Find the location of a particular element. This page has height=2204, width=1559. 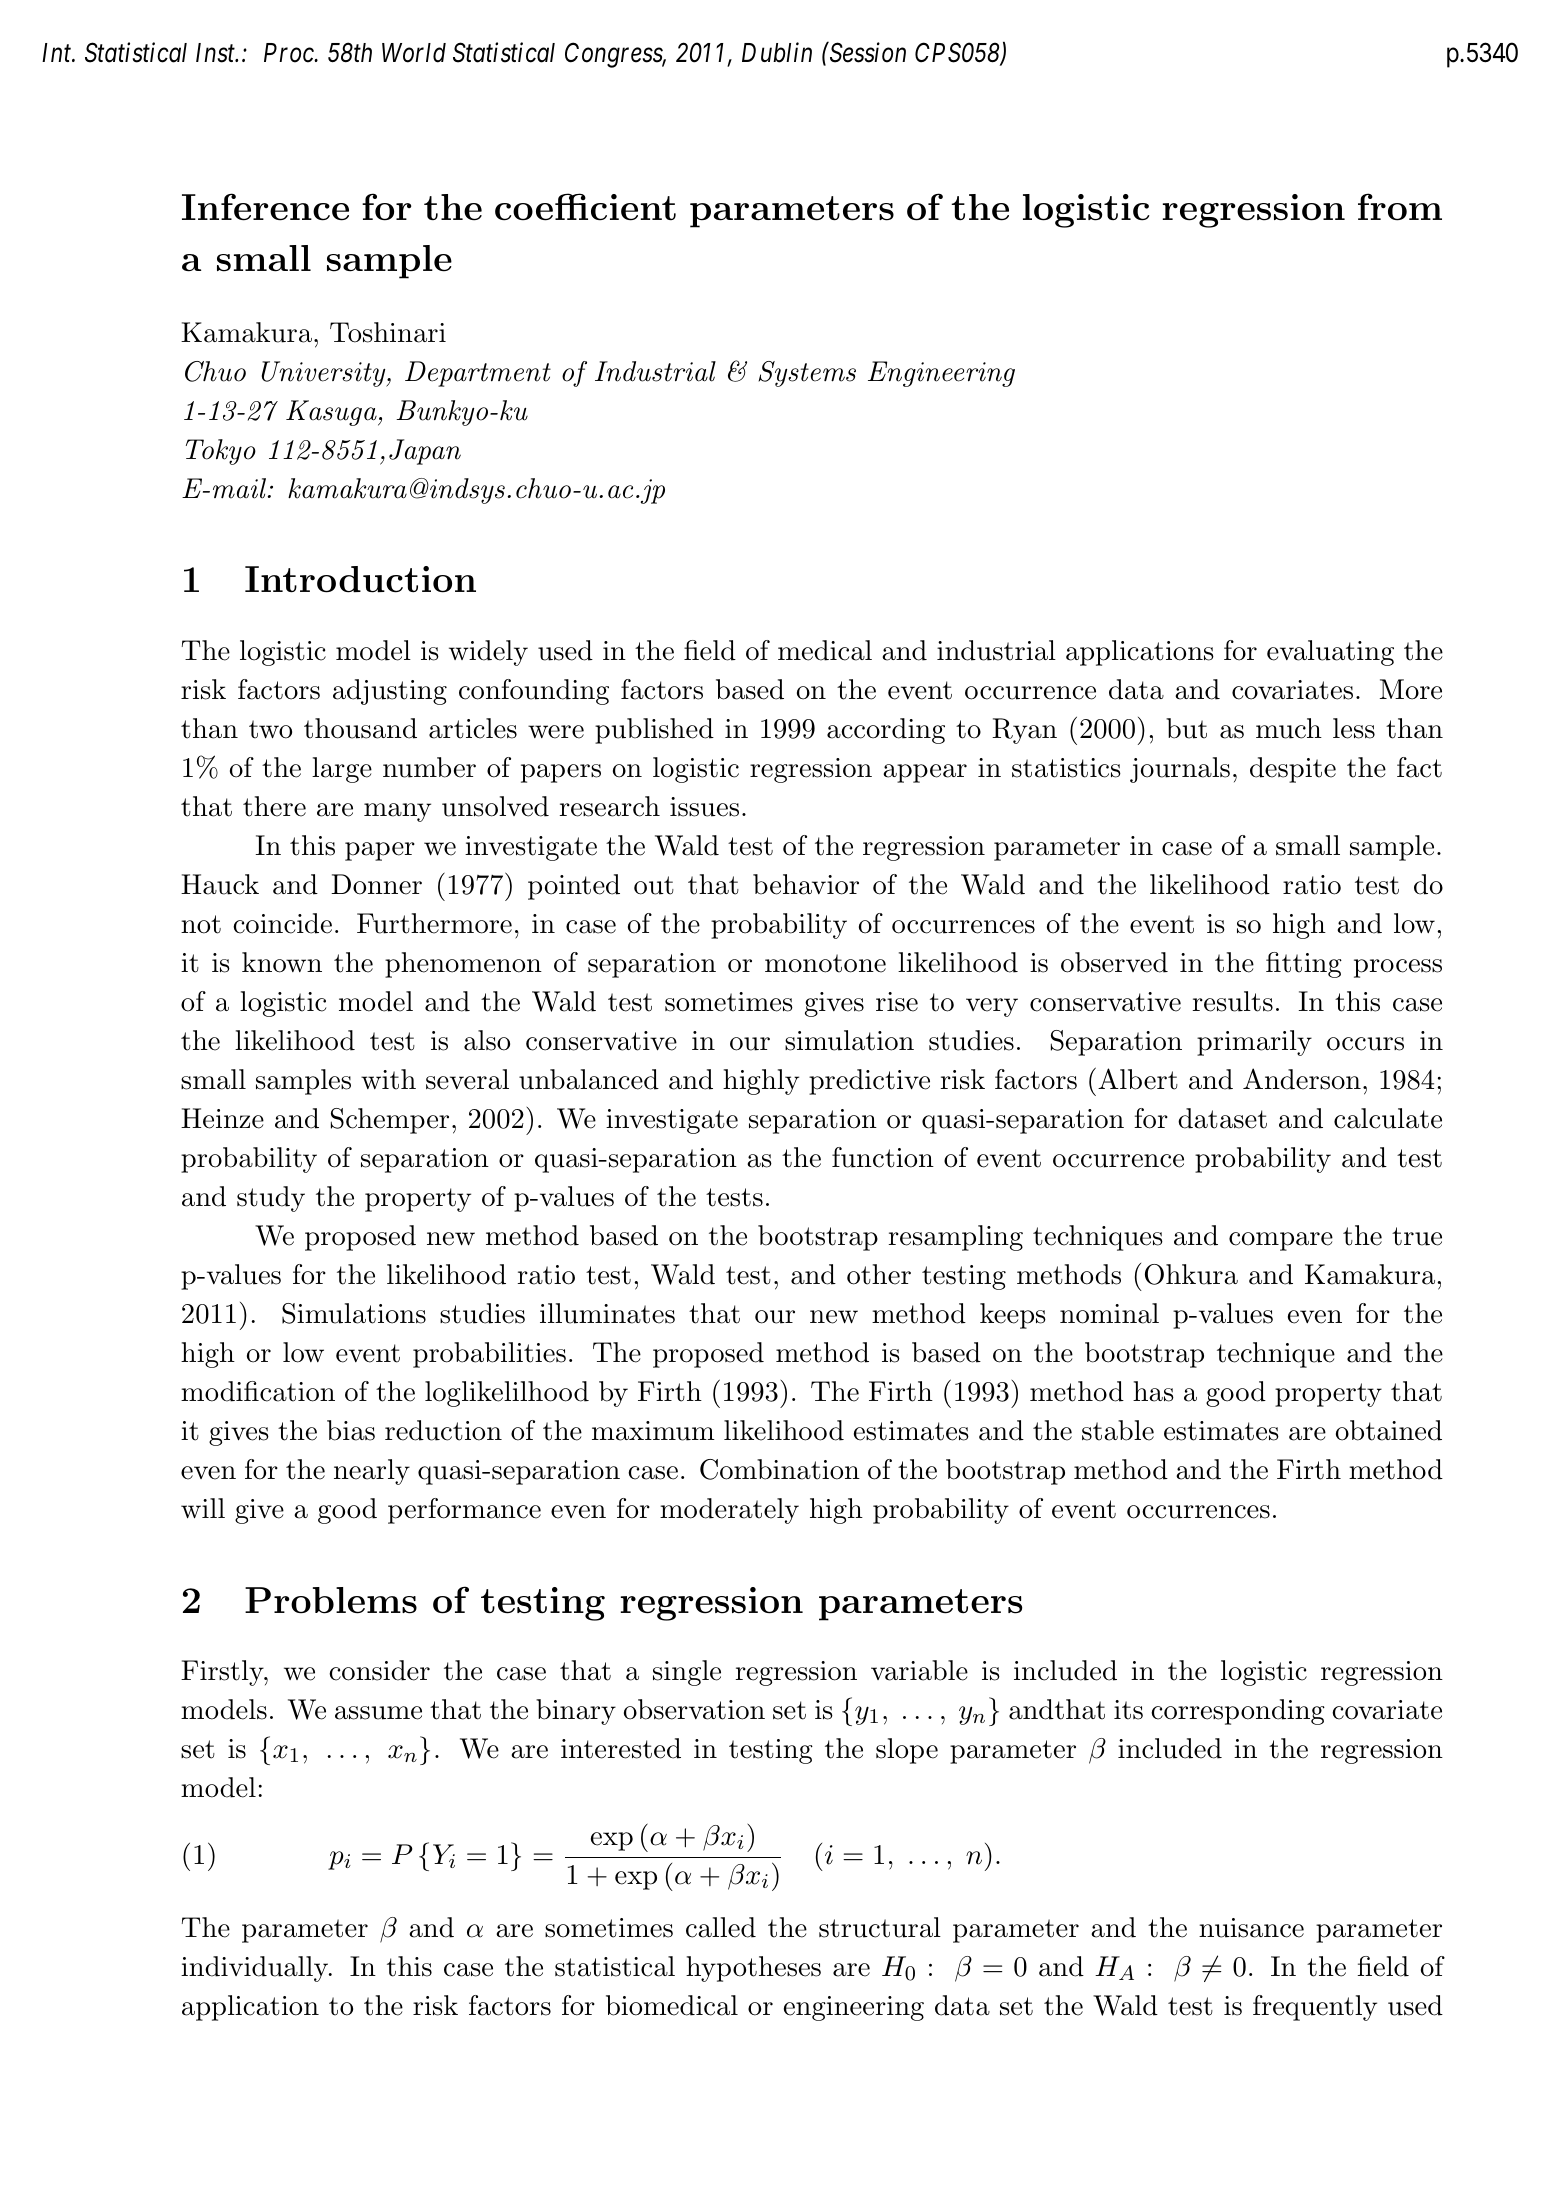

from is located at coordinates (1400, 207).
